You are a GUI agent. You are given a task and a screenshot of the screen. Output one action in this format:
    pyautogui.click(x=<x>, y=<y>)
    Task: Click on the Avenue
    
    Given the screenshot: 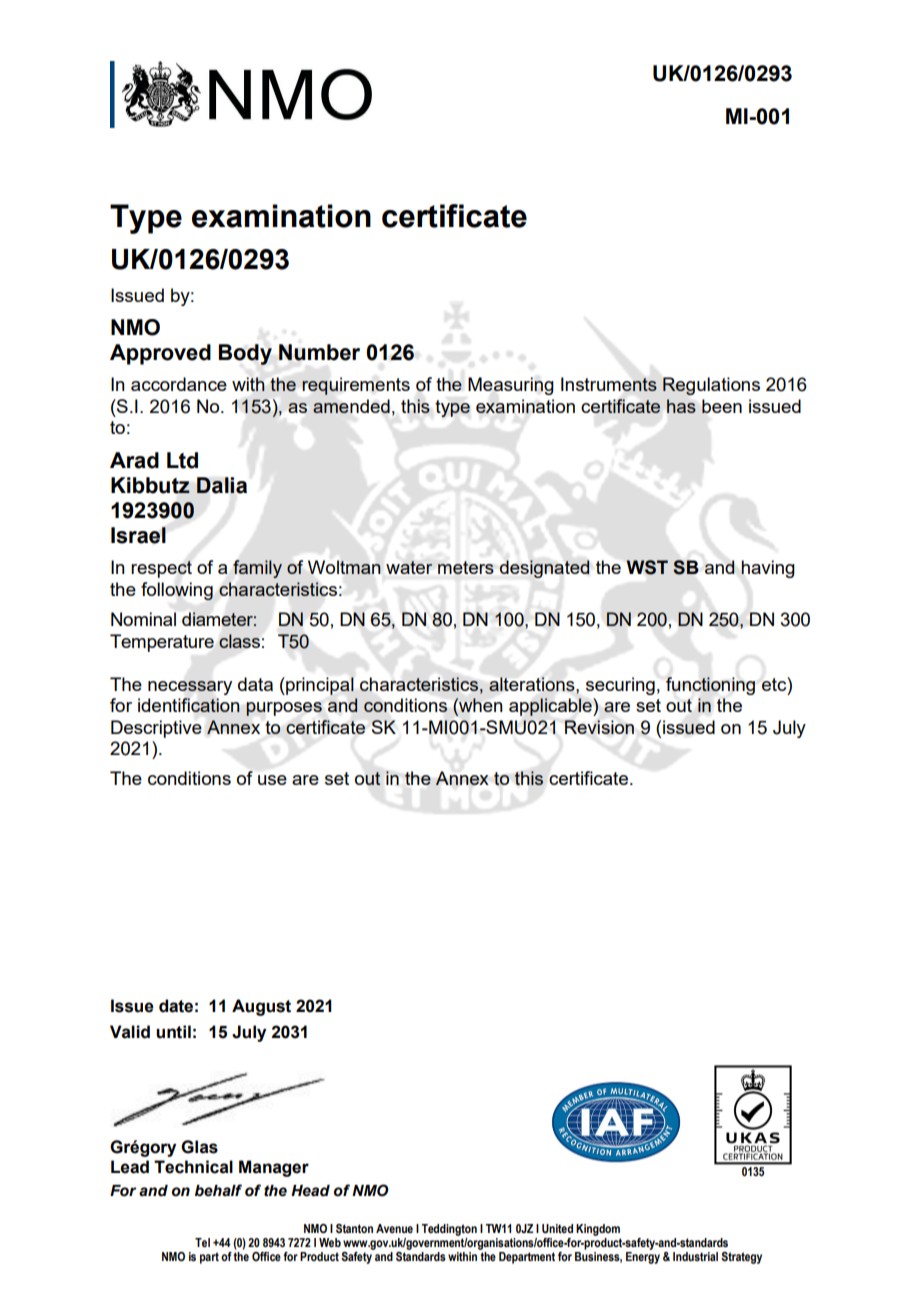 What is the action you would take?
    pyautogui.click(x=394, y=1228)
